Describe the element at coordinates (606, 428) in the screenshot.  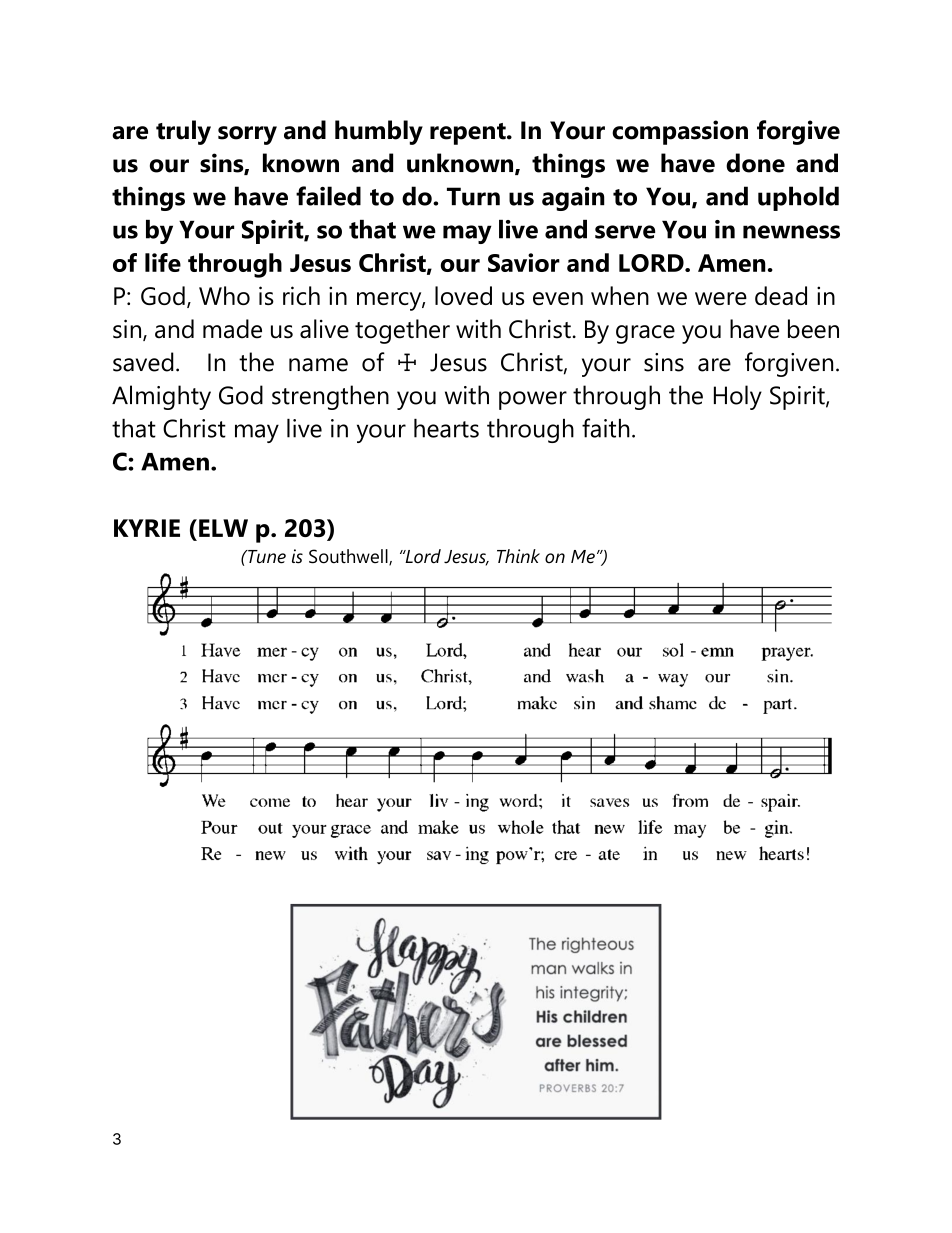
I see `faith` at that location.
